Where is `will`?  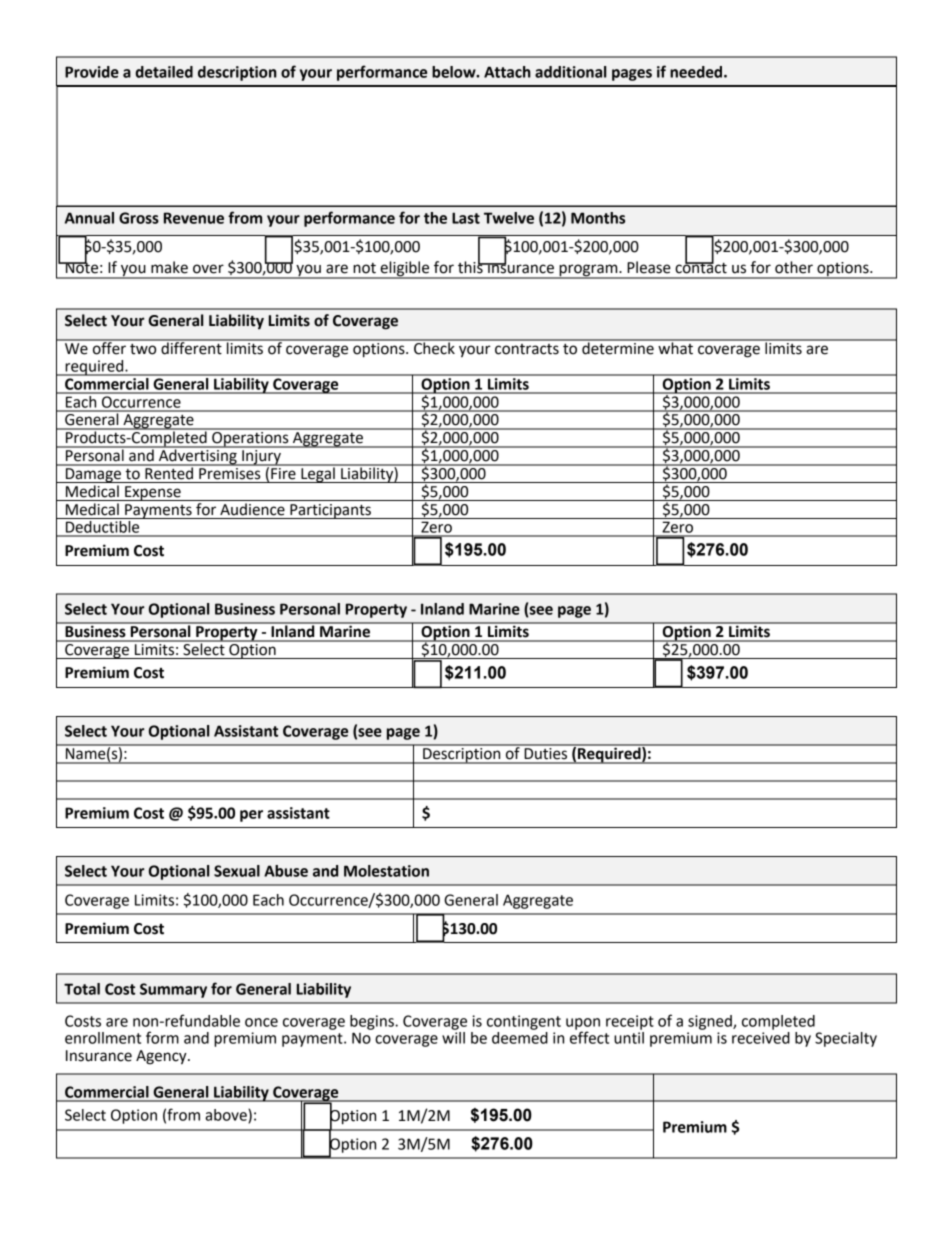
will is located at coordinates (453, 1036).
